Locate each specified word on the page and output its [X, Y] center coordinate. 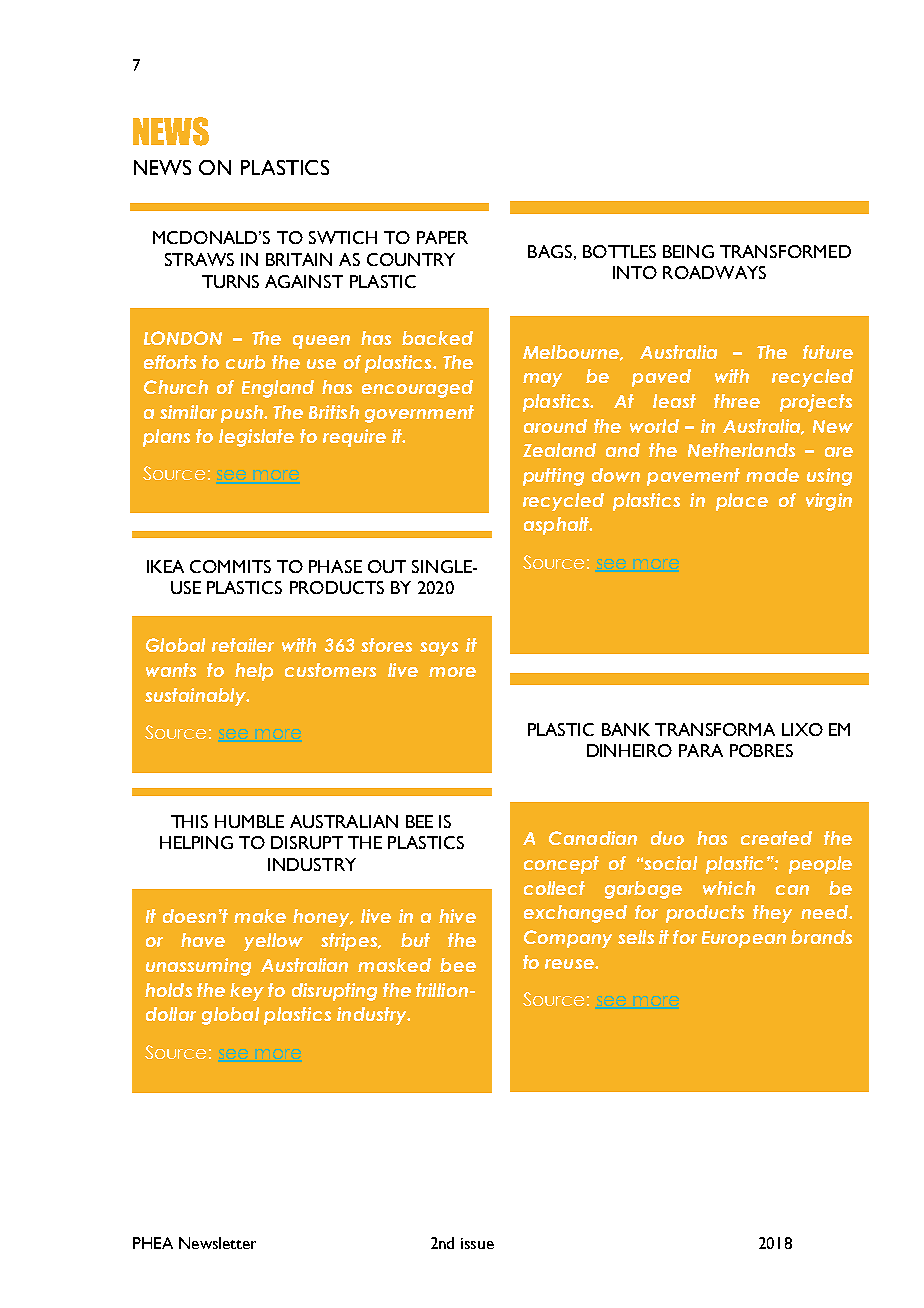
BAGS [550, 251]
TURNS [230, 281]
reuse [570, 964]
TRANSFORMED [785, 251]
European [744, 939]
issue [477, 1243]
